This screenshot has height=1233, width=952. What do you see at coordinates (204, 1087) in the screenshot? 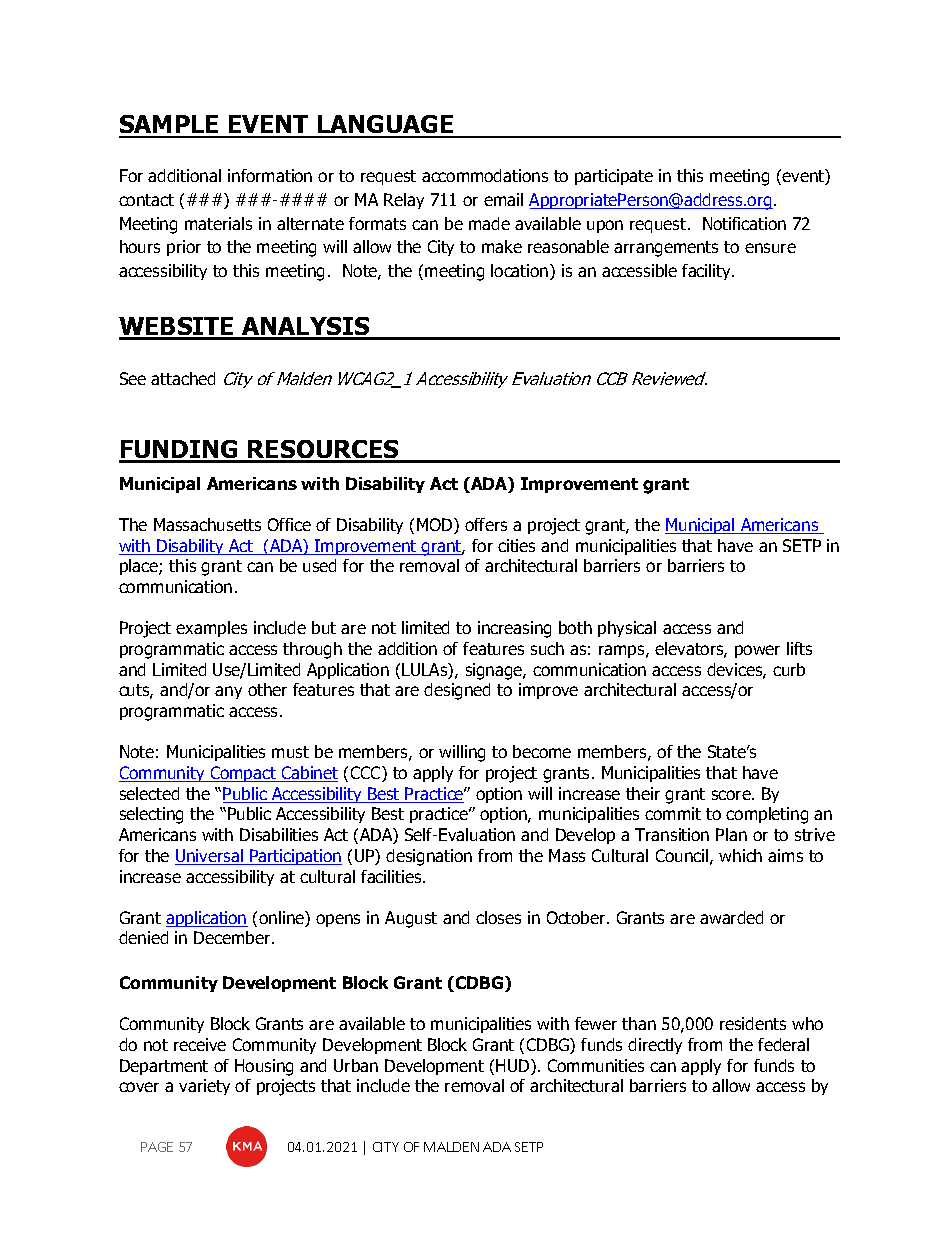
I see `variety` at bounding box center [204, 1087].
